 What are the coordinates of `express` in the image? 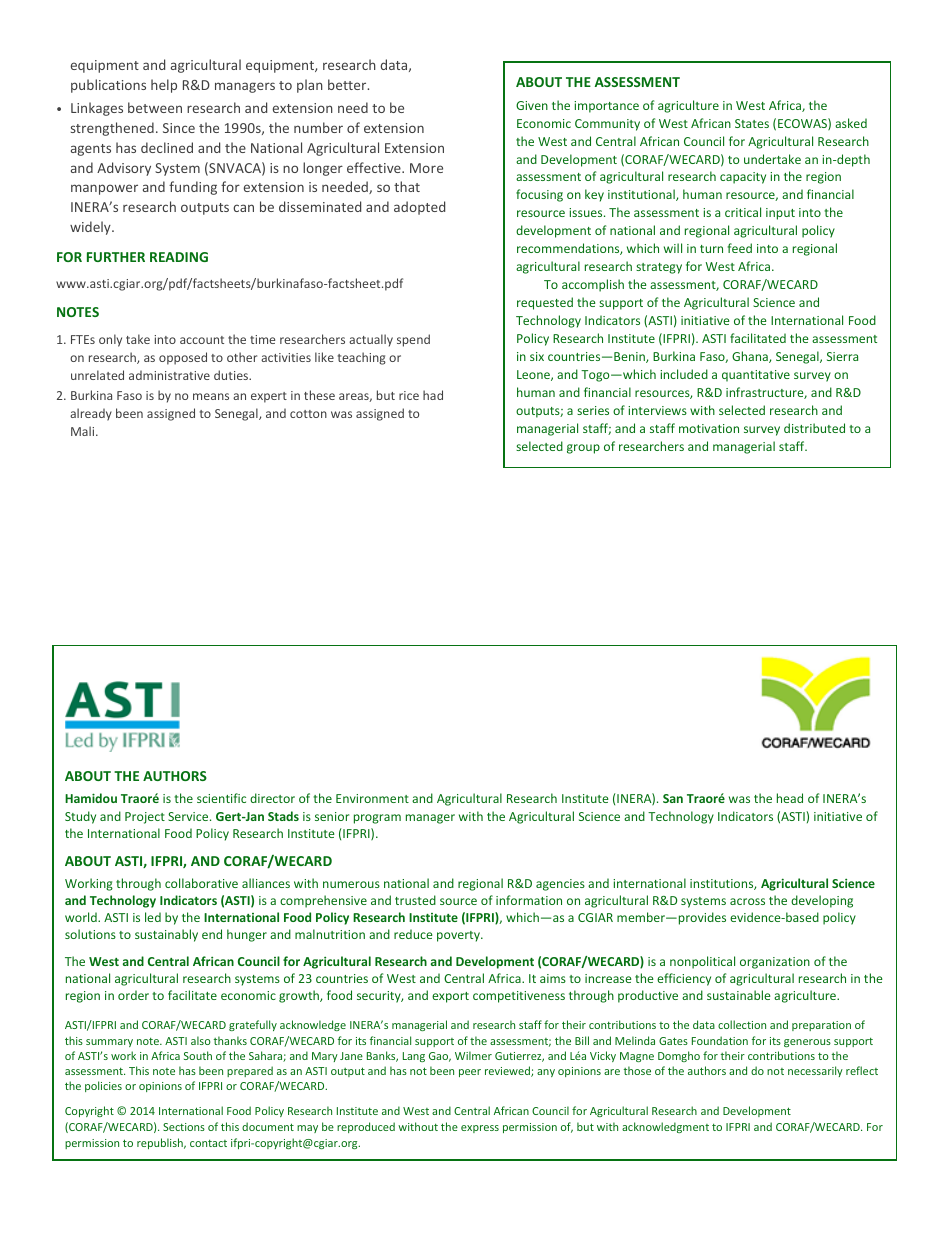 It's located at (480, 1129).
